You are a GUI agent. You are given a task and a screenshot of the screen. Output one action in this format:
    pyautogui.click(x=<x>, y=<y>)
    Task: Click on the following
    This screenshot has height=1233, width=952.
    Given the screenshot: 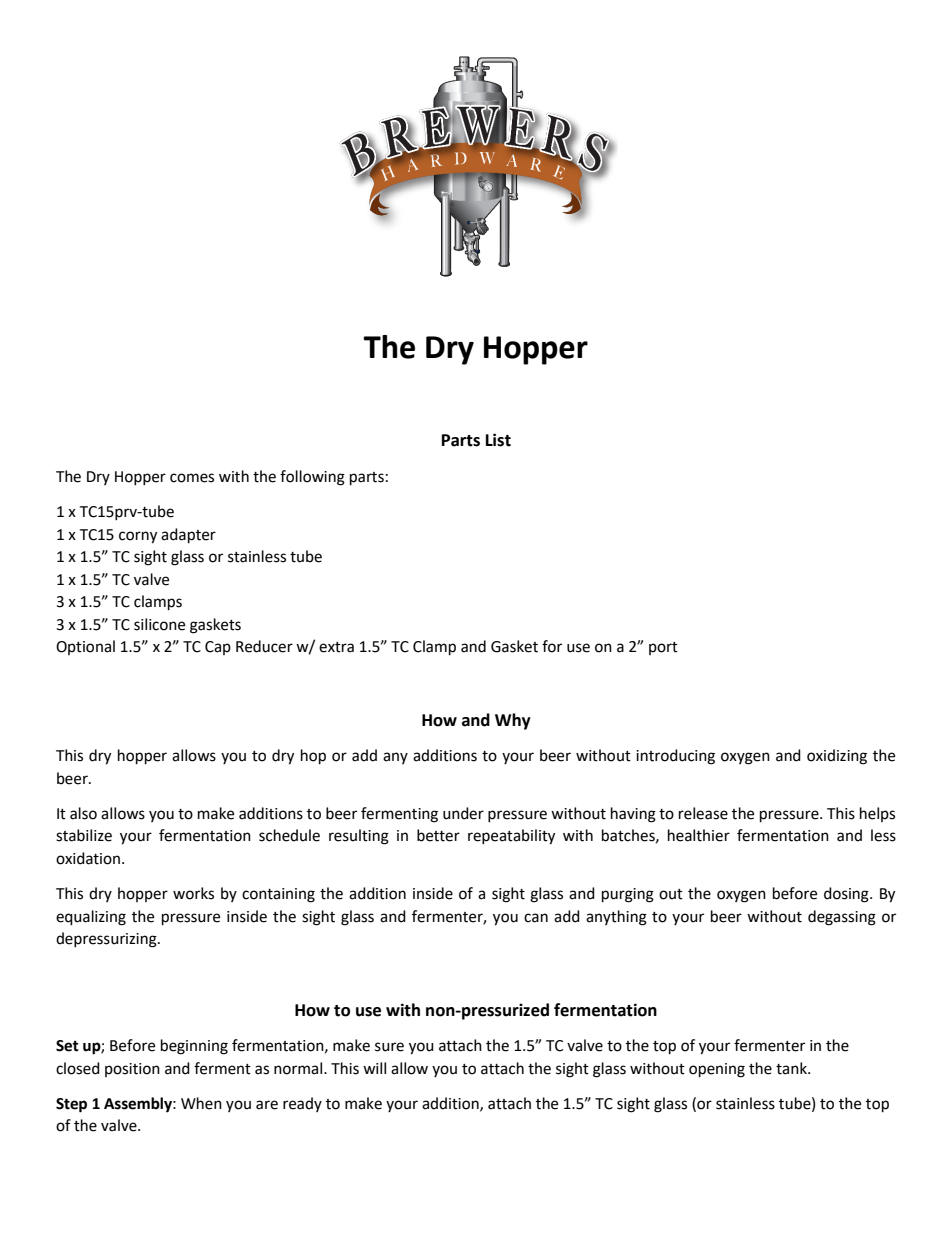 What is the action you would take?
    pyautogui.click(x=312, y=478)
